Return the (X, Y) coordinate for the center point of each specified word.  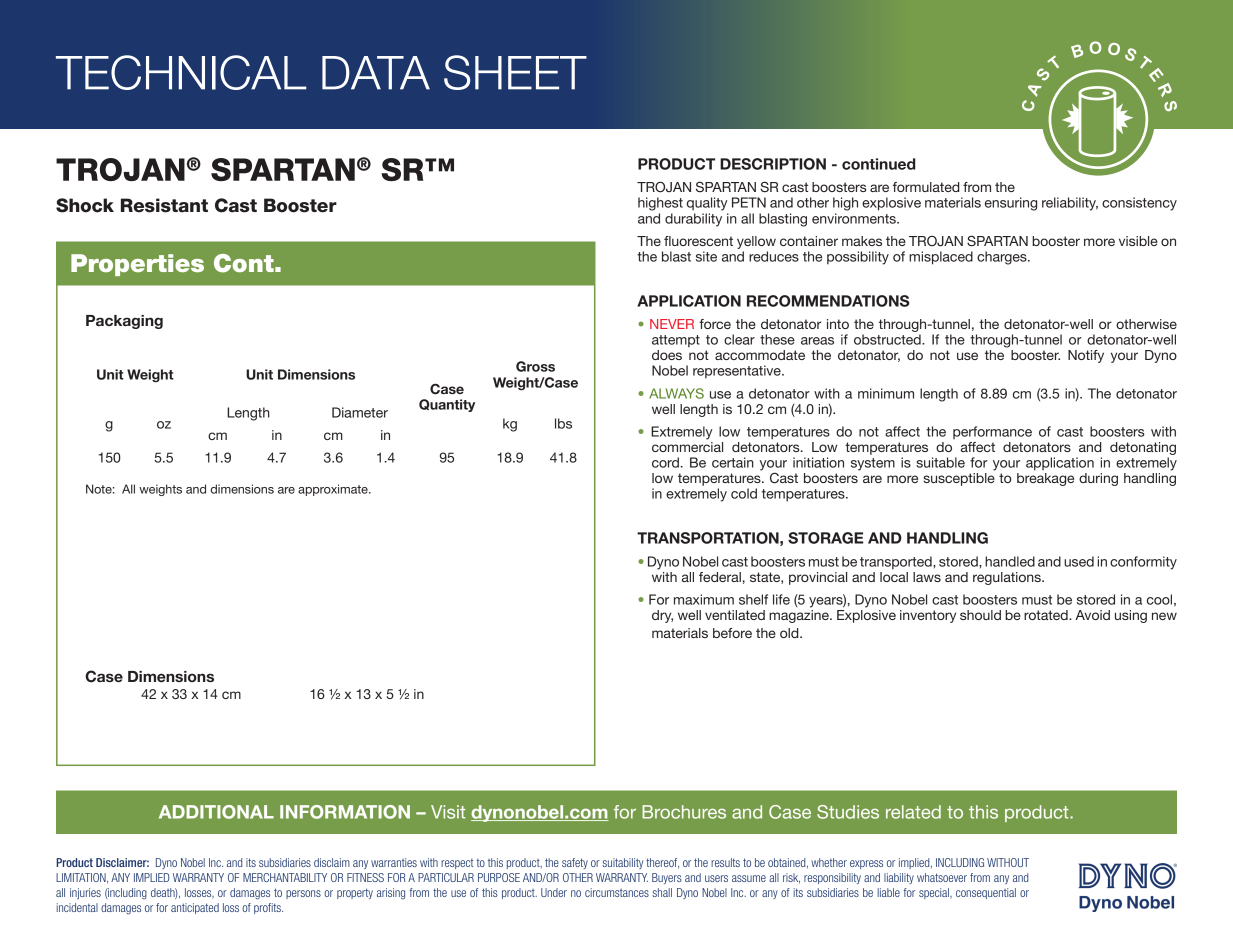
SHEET (515, 72)
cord (665, 462)
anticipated (195, 908)
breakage (1045, 479)
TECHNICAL (181, 72)
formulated (926, 187)
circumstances (617, 892)
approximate (334, 490)
